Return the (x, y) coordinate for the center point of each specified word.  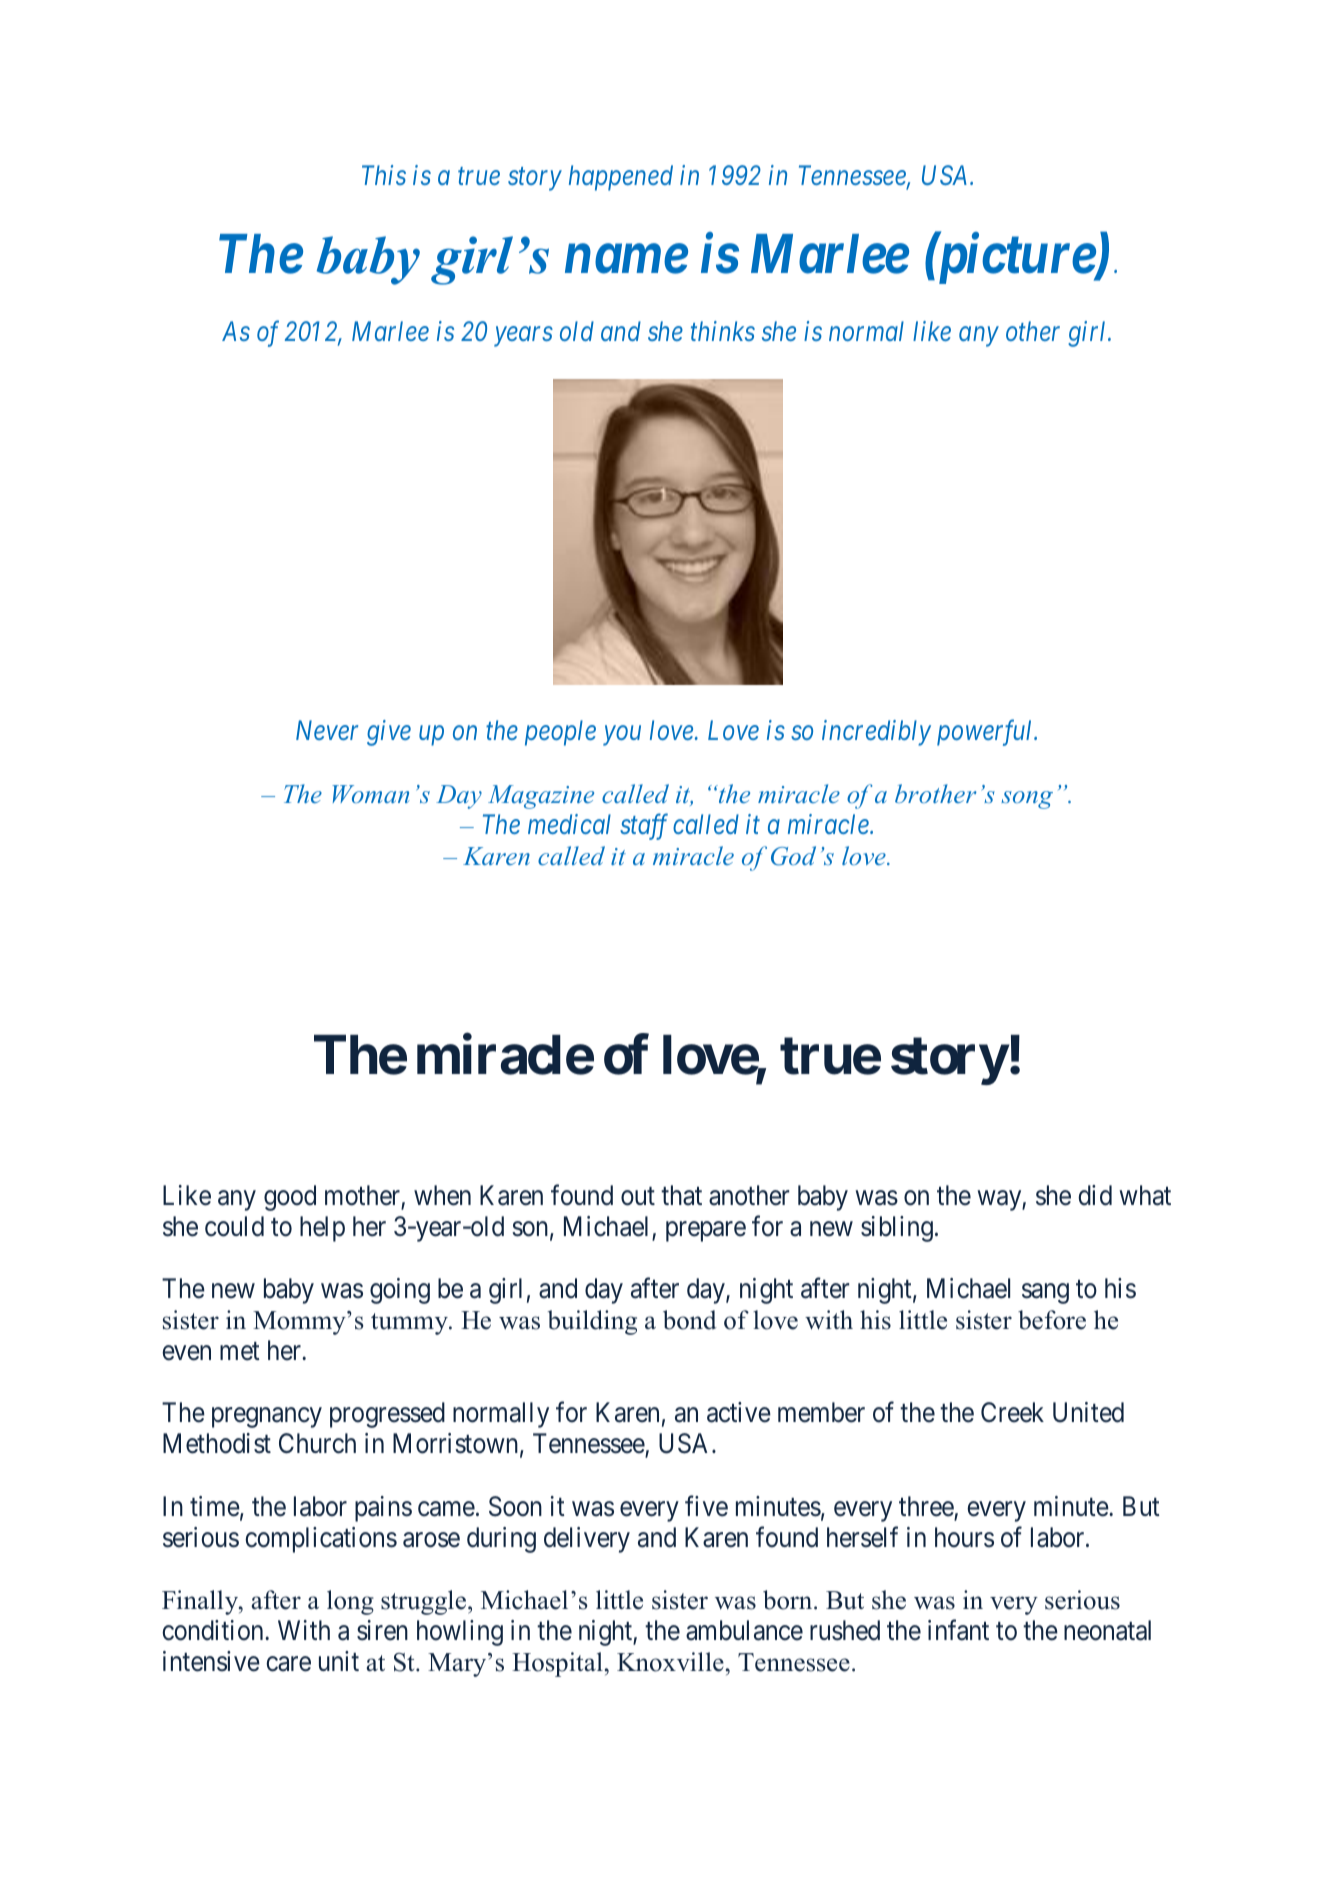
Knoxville (670, 1662)
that (681, 1195)
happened (621, 178)
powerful (986, 733)
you (622, 736)
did (1095, 1195)
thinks (723, 331)
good (290, 1198)
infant (958, 1630)
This (384, 175)
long (350, 1602)
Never (327, 730)
